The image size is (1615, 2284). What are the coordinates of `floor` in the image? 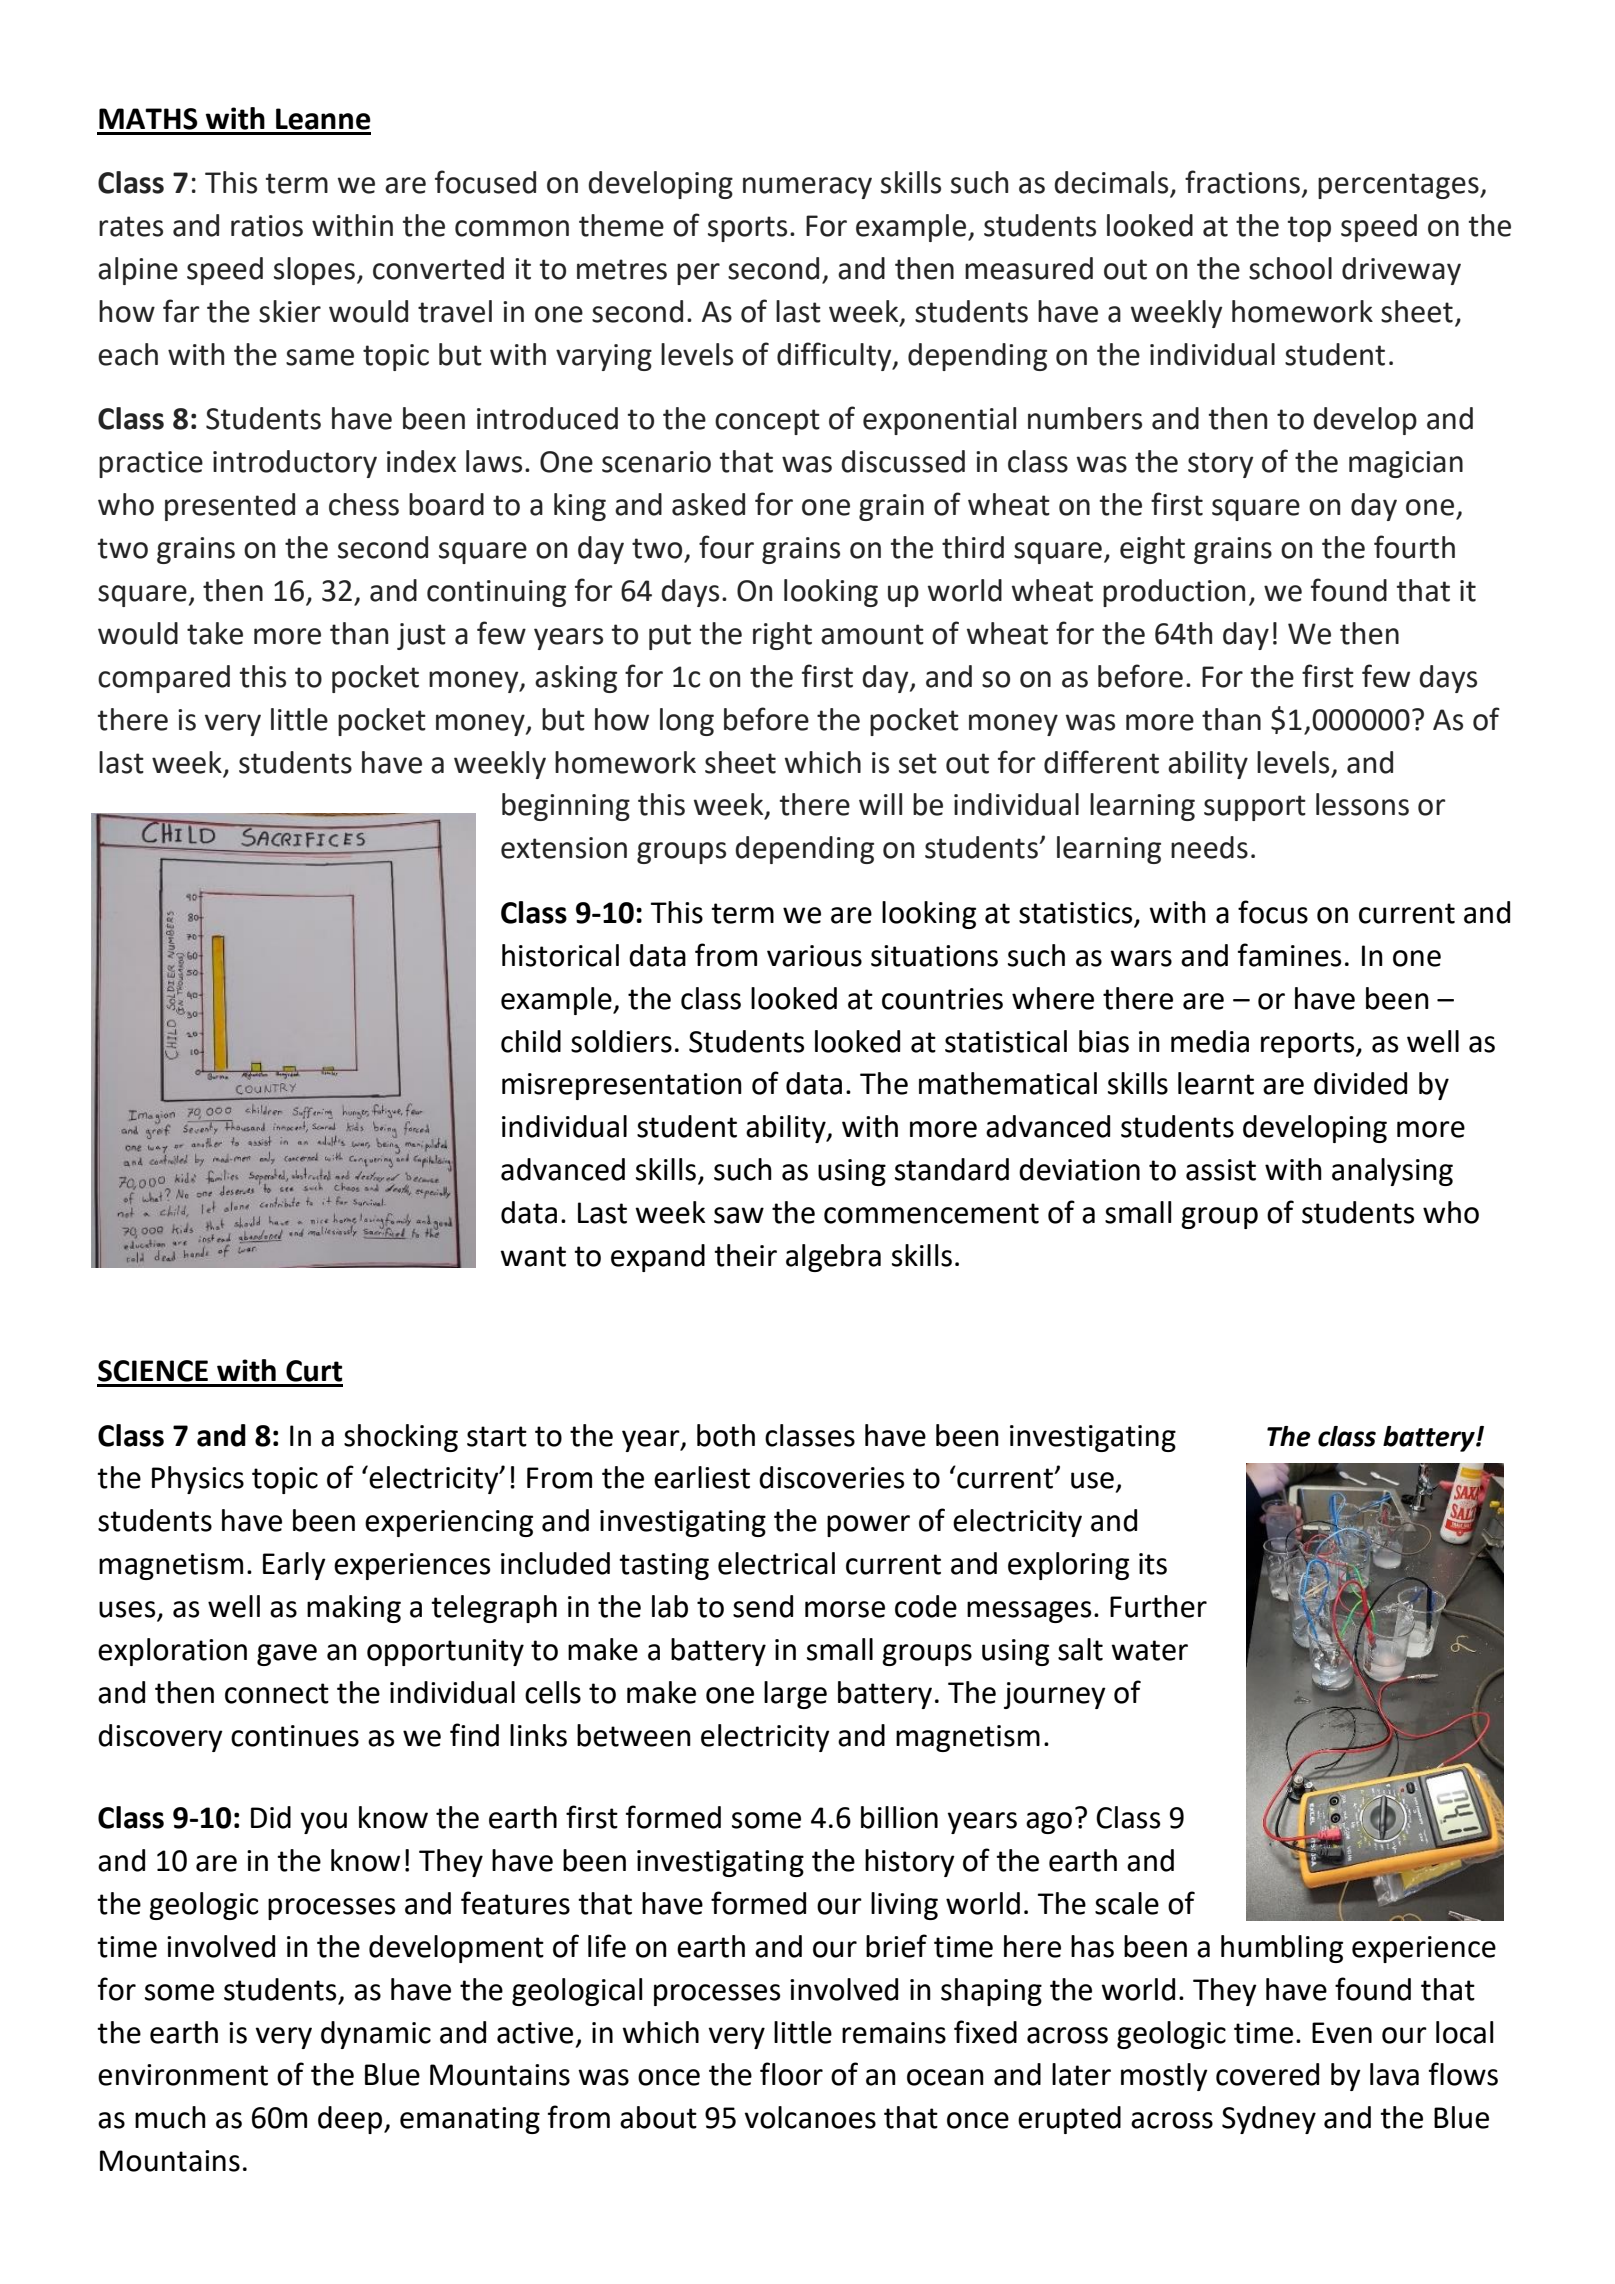 It's located at (791, 2074).
